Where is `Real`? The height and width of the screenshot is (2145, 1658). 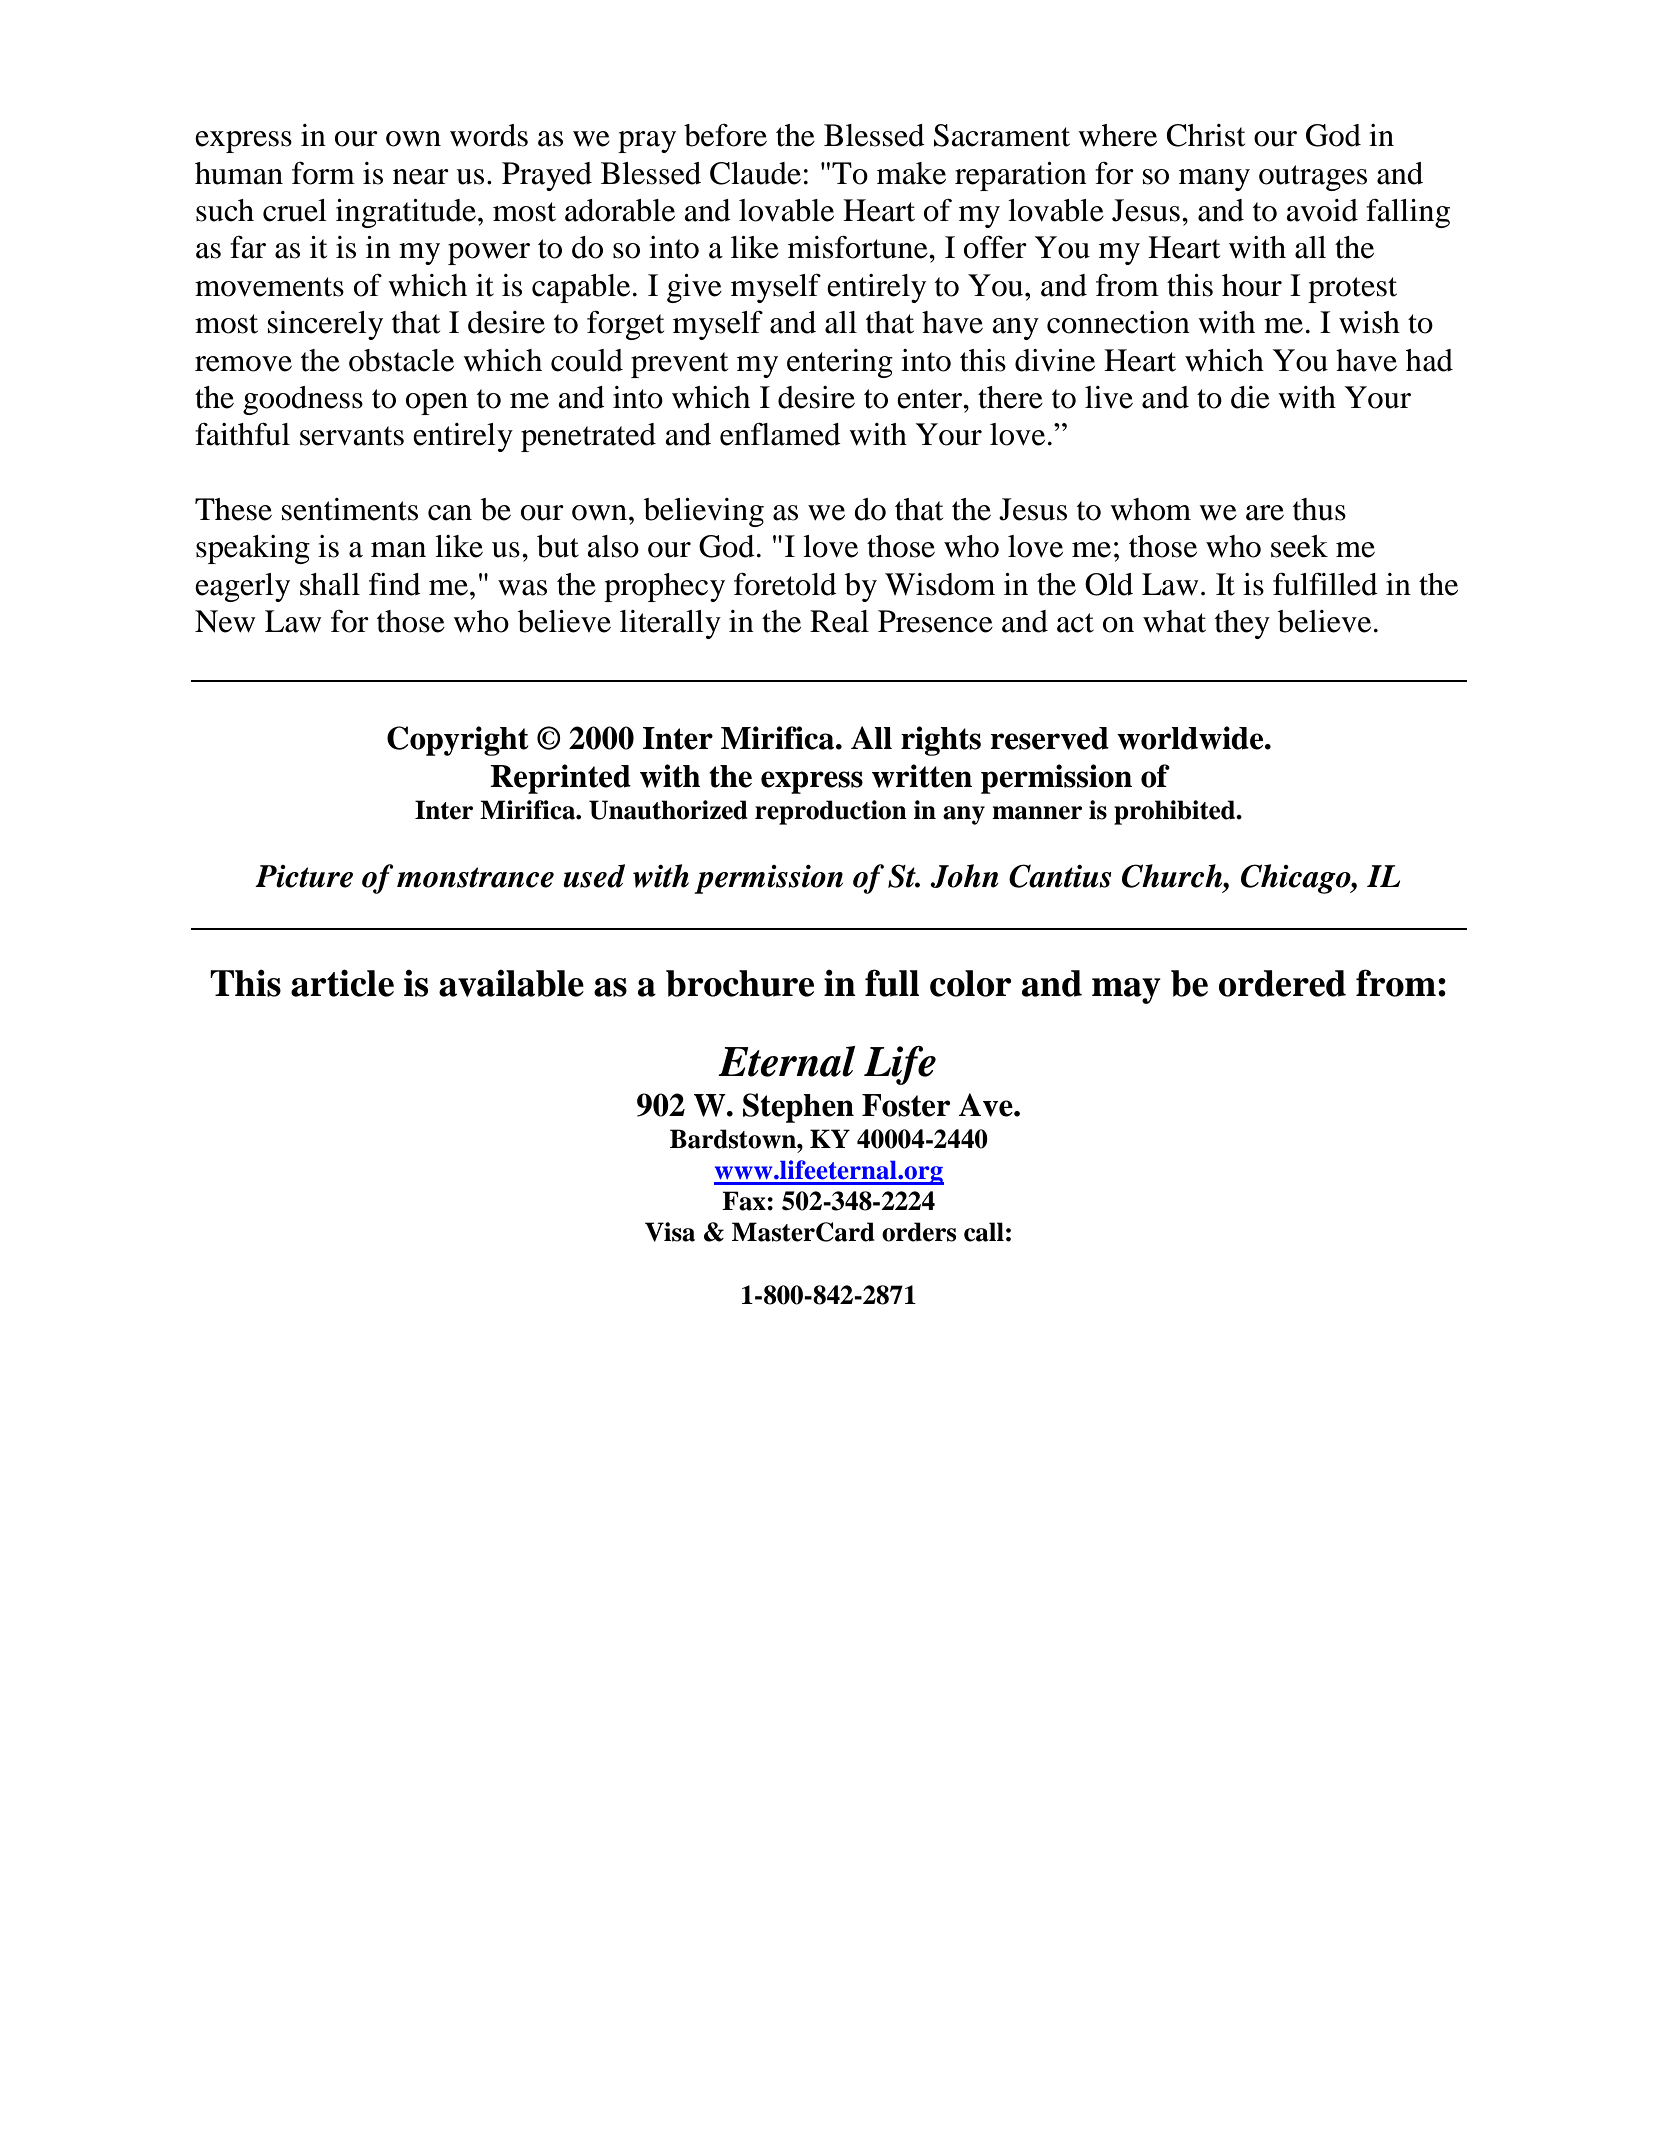 Real is located at coordinates (839, 621).
